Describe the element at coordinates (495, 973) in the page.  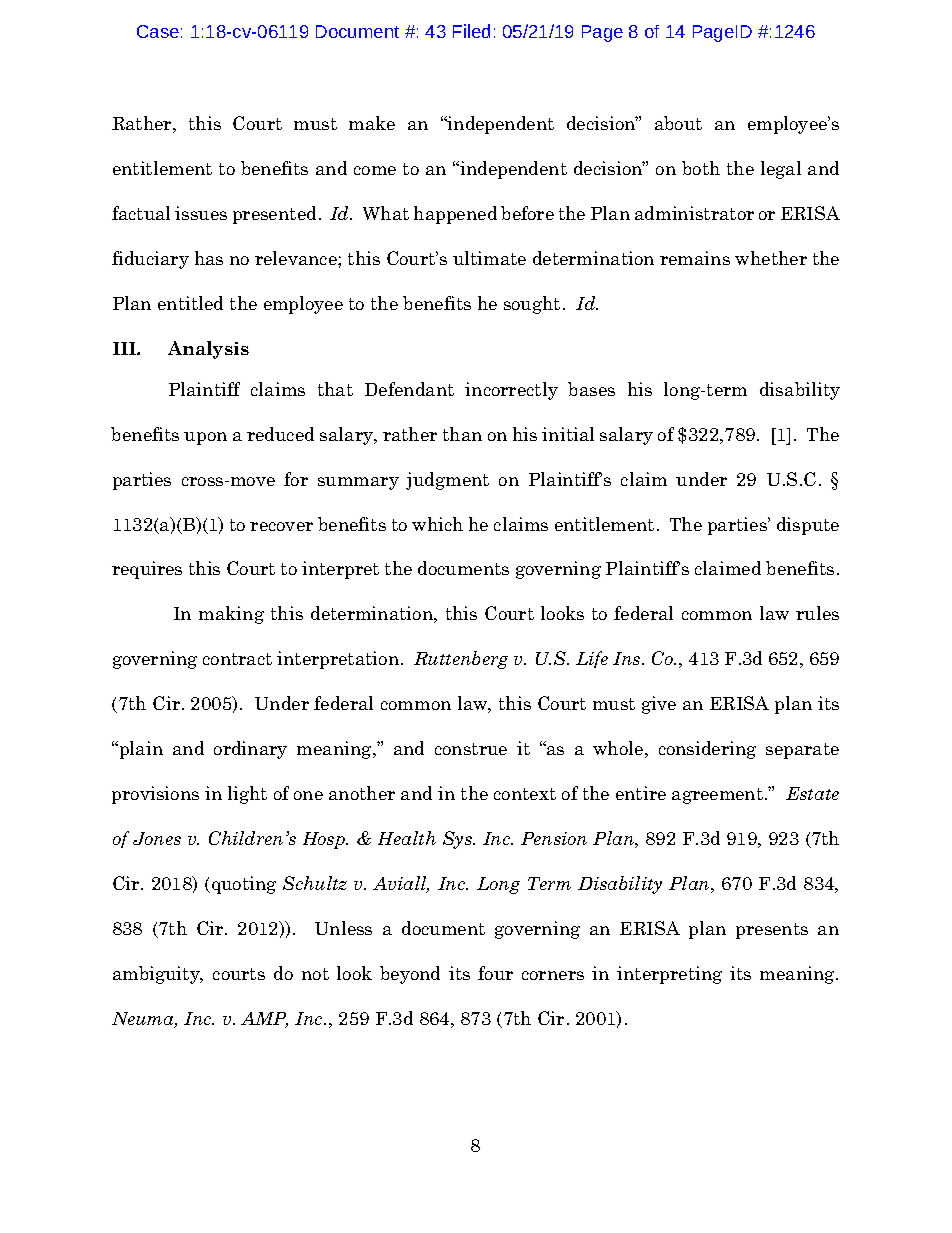
I see `four` at that location.
